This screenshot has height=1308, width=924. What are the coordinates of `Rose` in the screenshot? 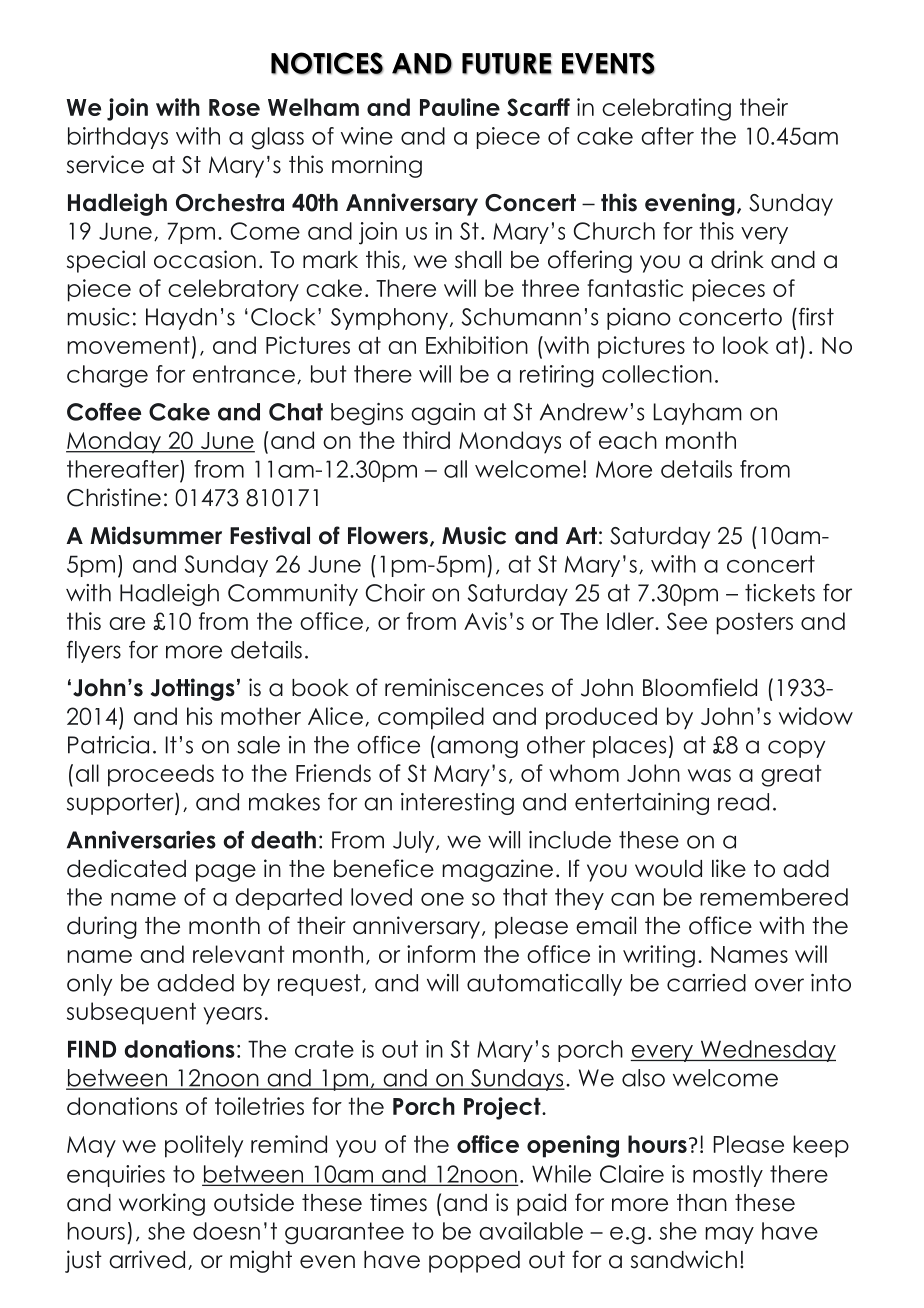 It's located at (234, 107).
